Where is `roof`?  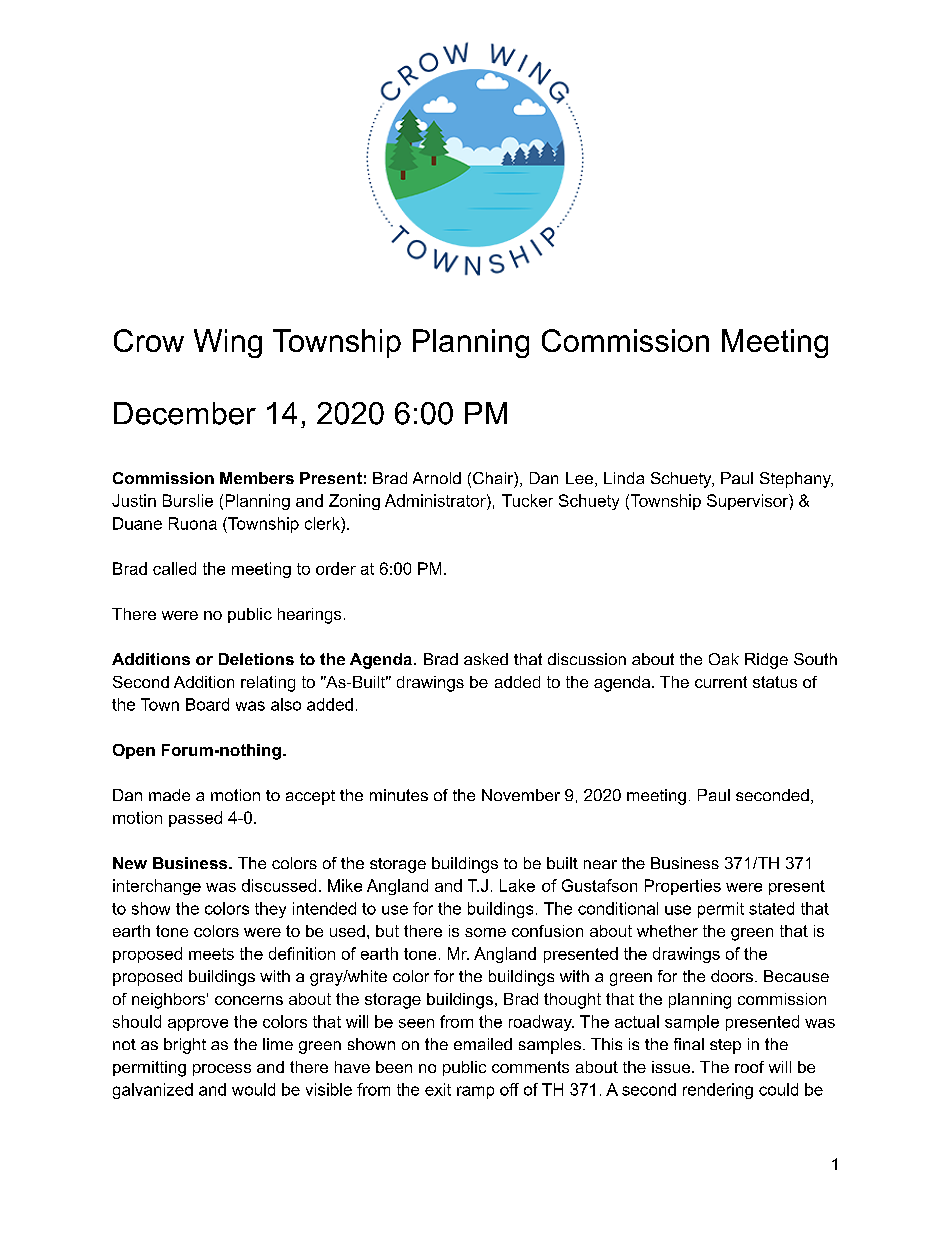
roof is located at coordinates (749, 1067).
